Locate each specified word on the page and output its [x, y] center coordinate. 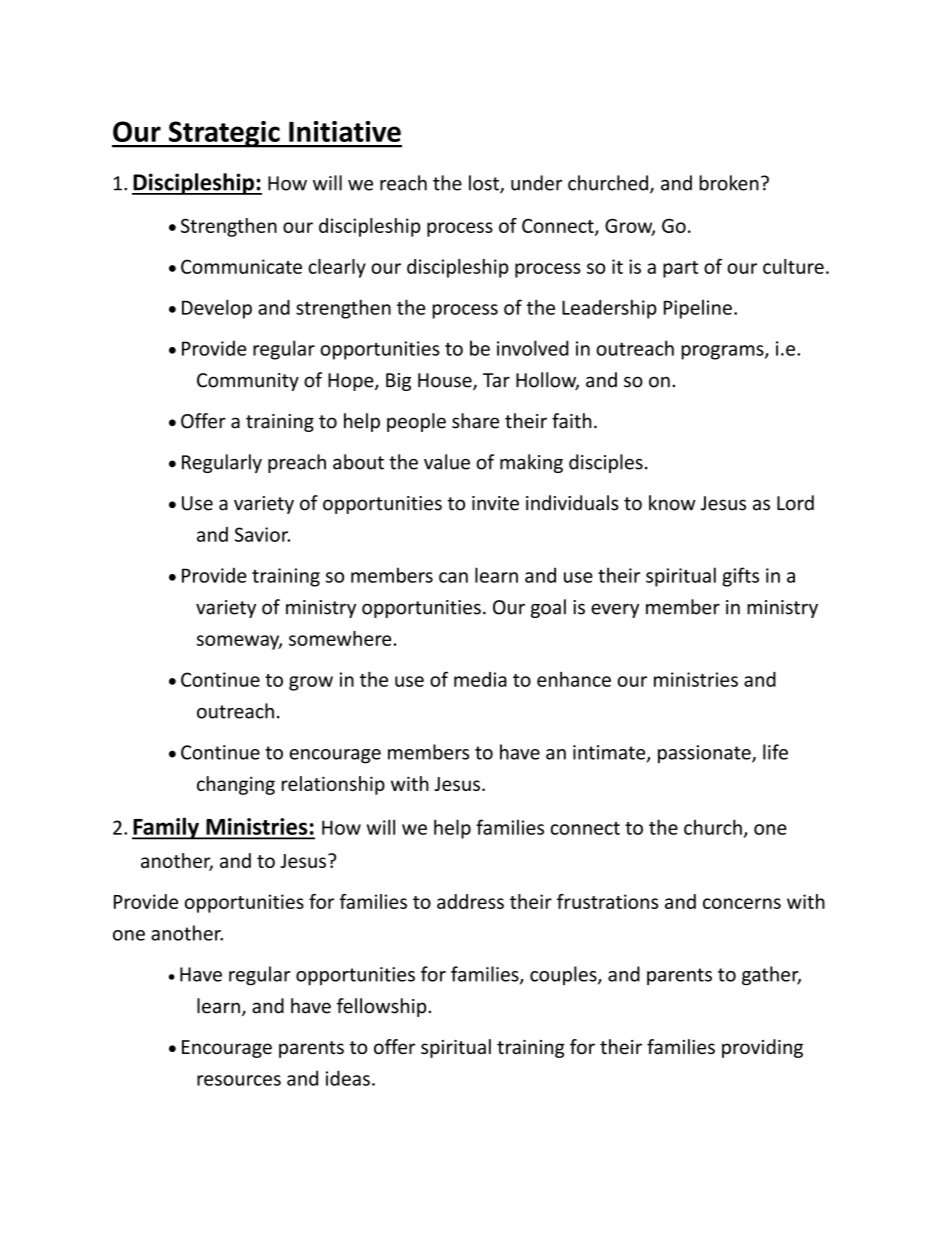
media [480, 679]
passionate [705, 754]
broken [729, 183]
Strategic [224, 134]
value [447, 462]
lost [485, 184]
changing [236, 785]
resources [239, 1080]
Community [248, 382]
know [672, 503]
